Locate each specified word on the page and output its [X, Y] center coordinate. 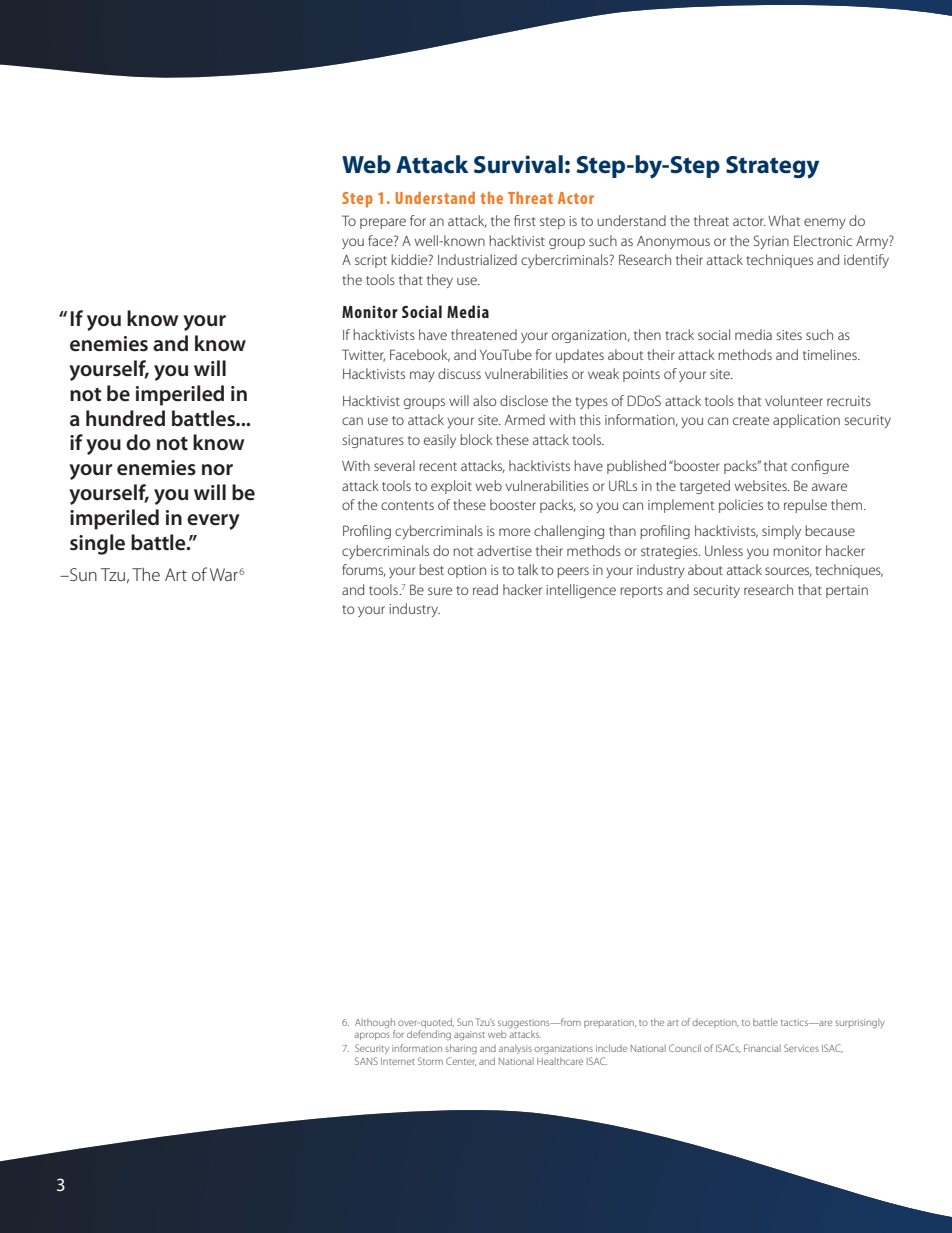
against [469, 1035]
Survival [518, 164]
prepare [383, 223]
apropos [372, 1036]
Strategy [772, 167]
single [97, 544]
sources [788, 572]
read [485, 589]
